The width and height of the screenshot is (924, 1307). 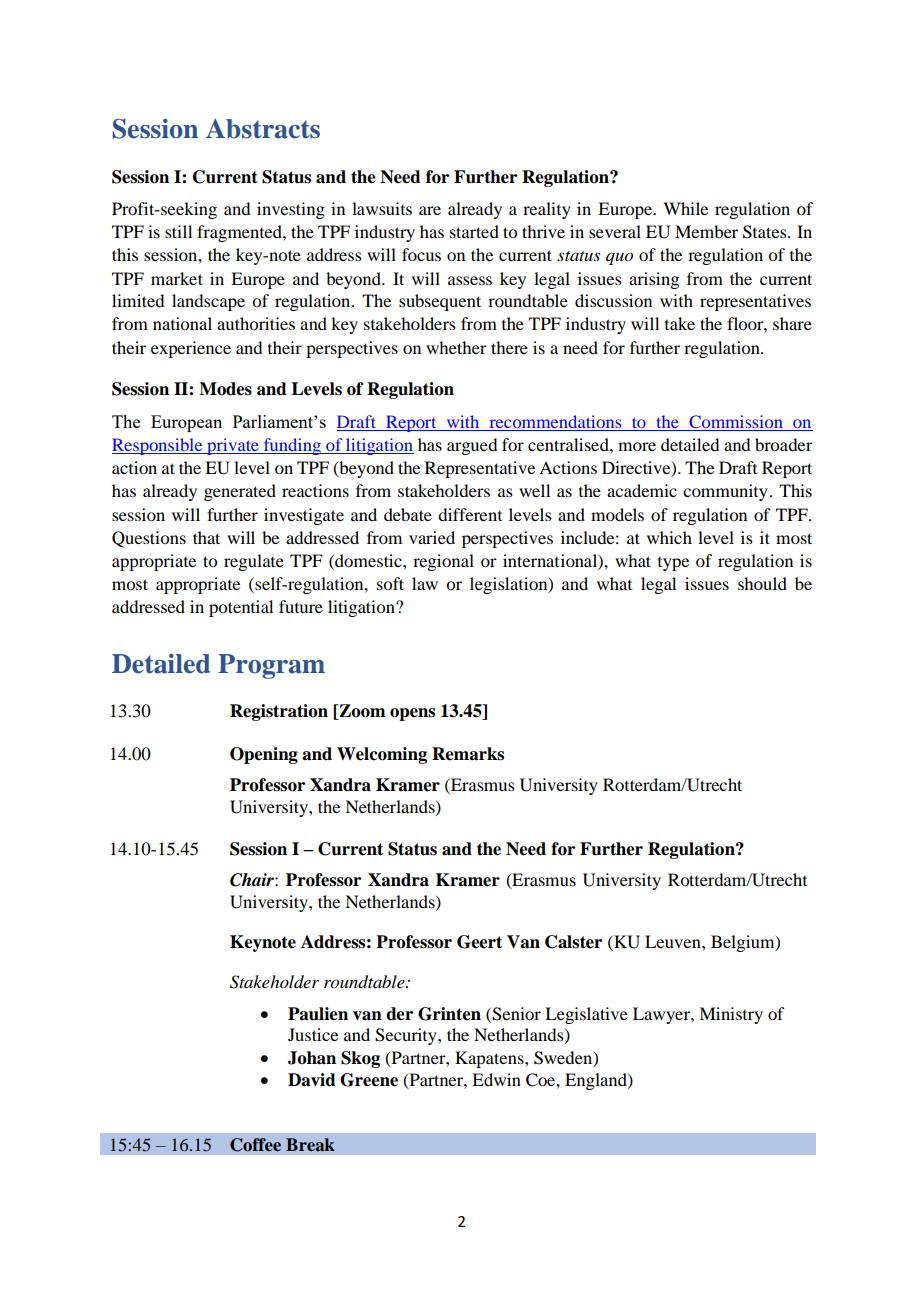 What do you see at coordinates (762, 583) in the screenshot?
I see `should` at bounding box center [762, 583].
